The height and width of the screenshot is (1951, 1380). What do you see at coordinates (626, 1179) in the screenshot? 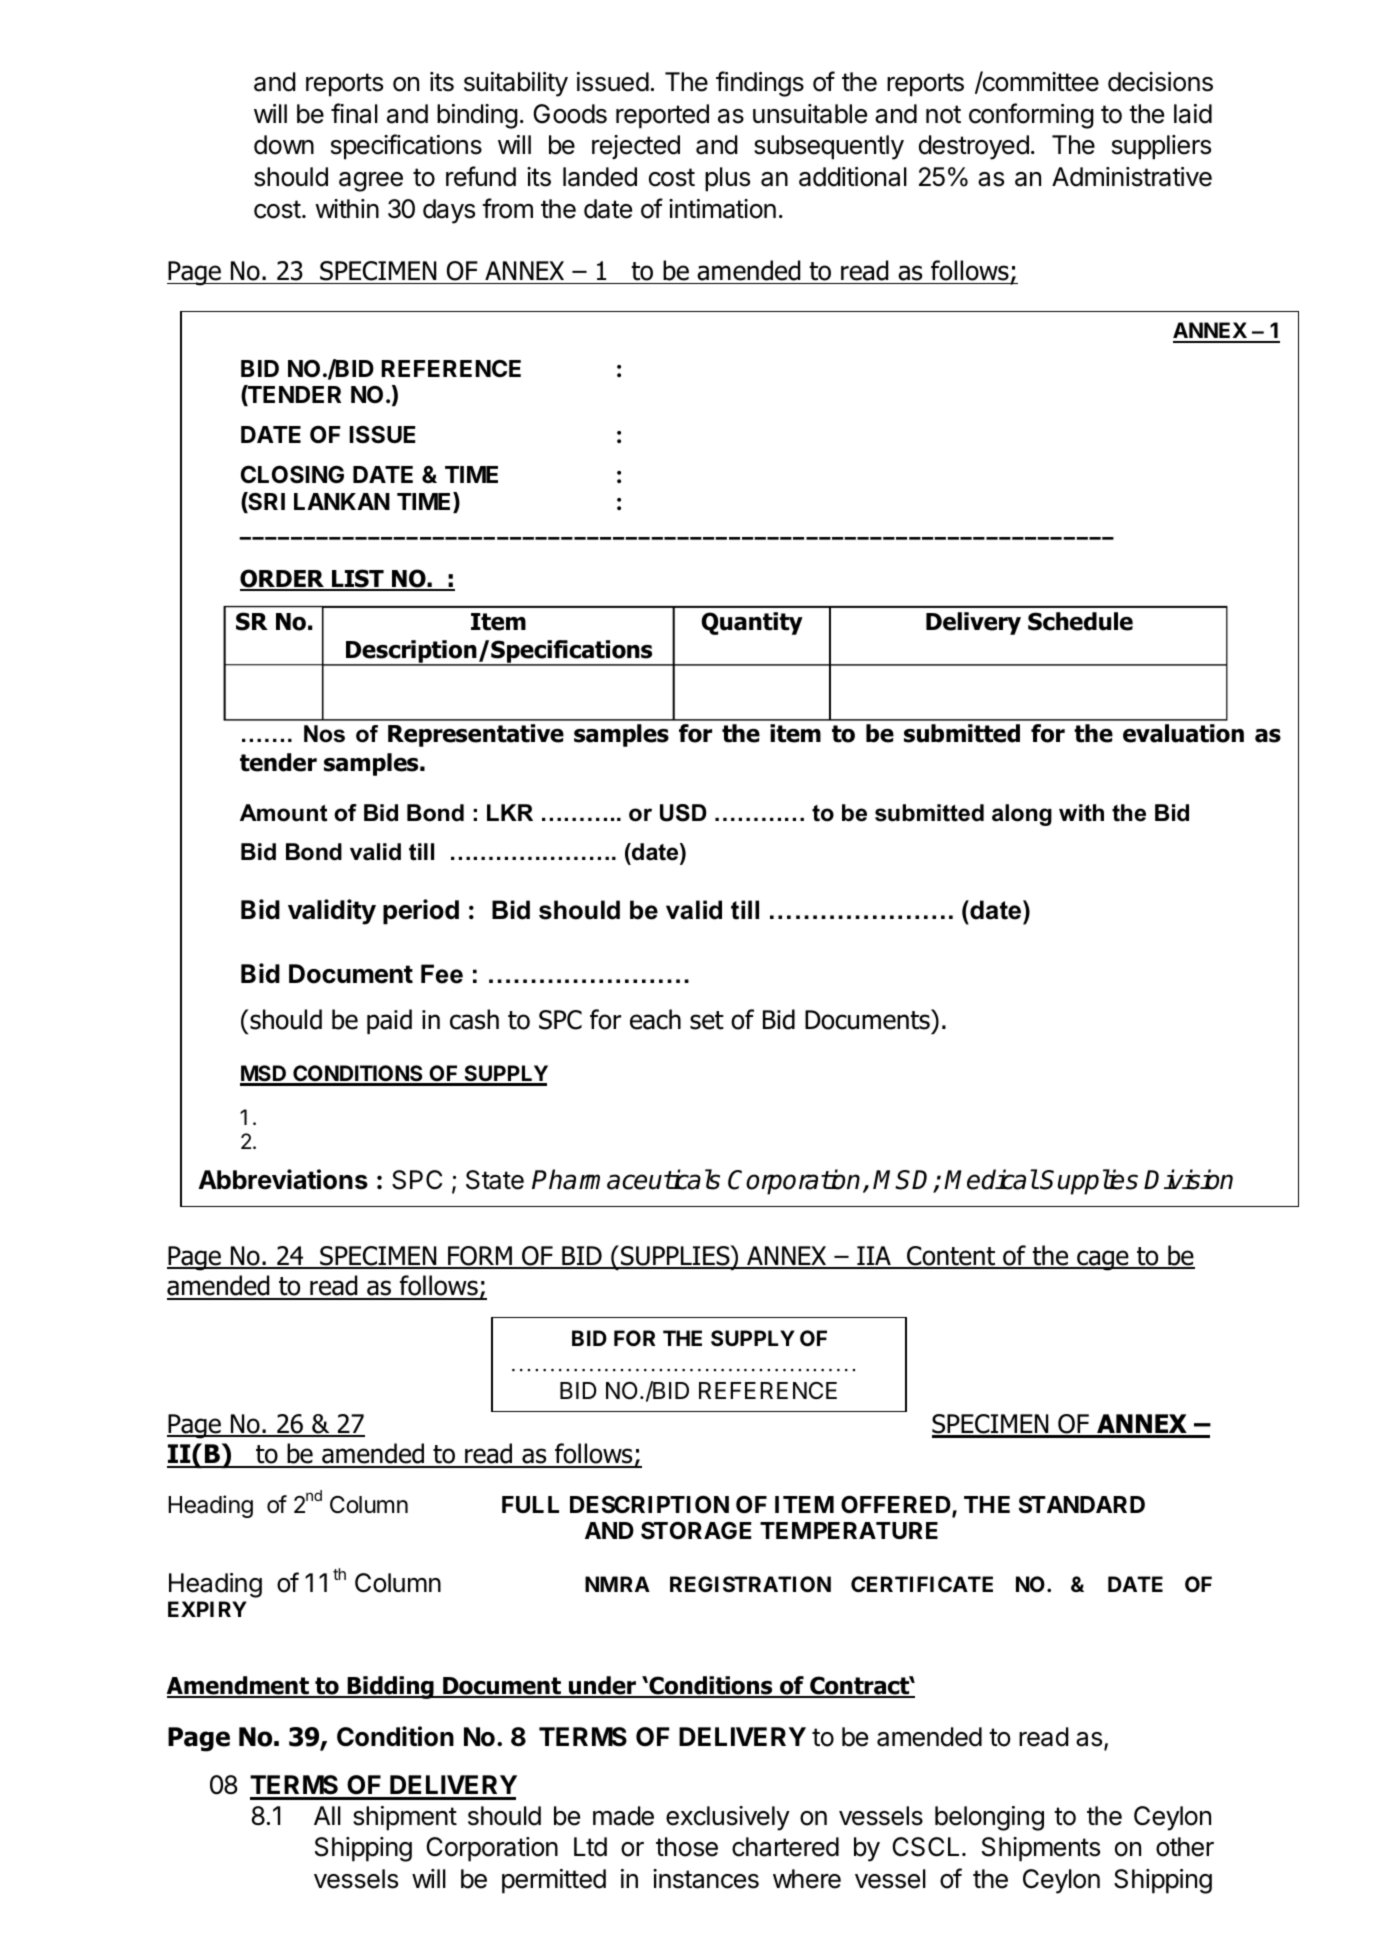
I see `Pharmaceuticals` at bounding box center [626, 1179].
